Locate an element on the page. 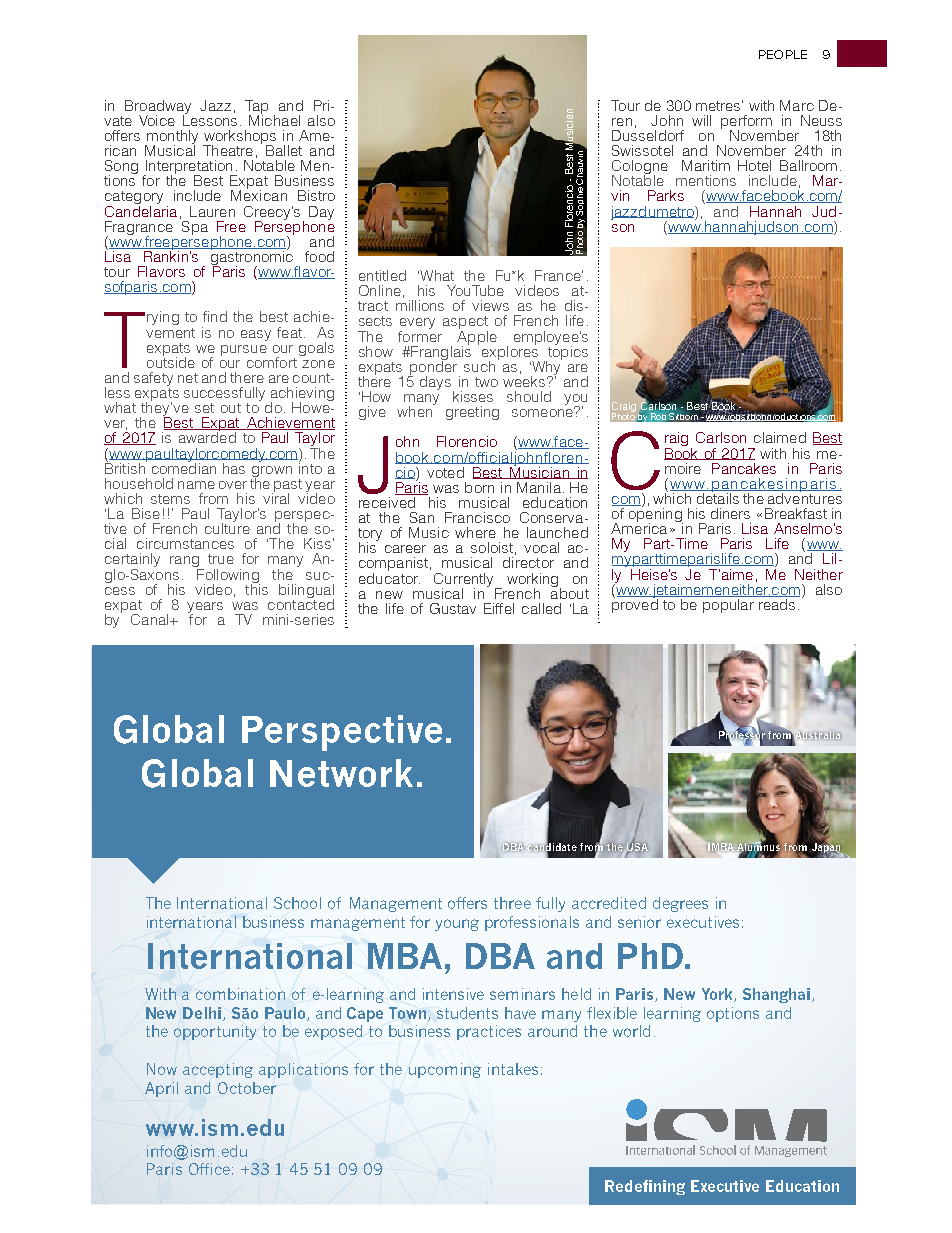  combination is located at coordinates (240, 994).
